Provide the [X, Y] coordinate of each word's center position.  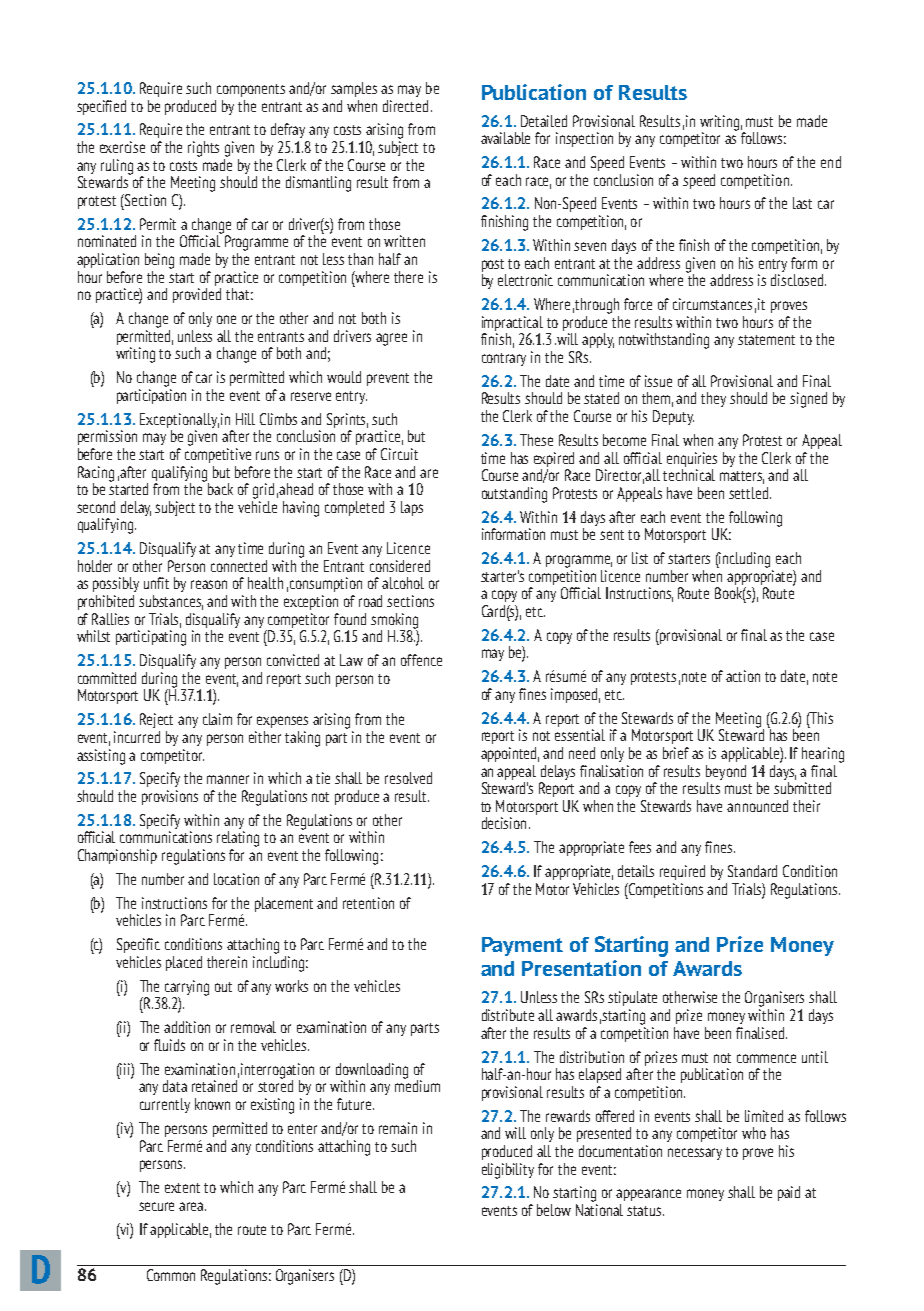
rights [203, 149]
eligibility [508, 1171]
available [505, 138]
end [831, 162]
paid [789, 1193]
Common [171, 1275]
